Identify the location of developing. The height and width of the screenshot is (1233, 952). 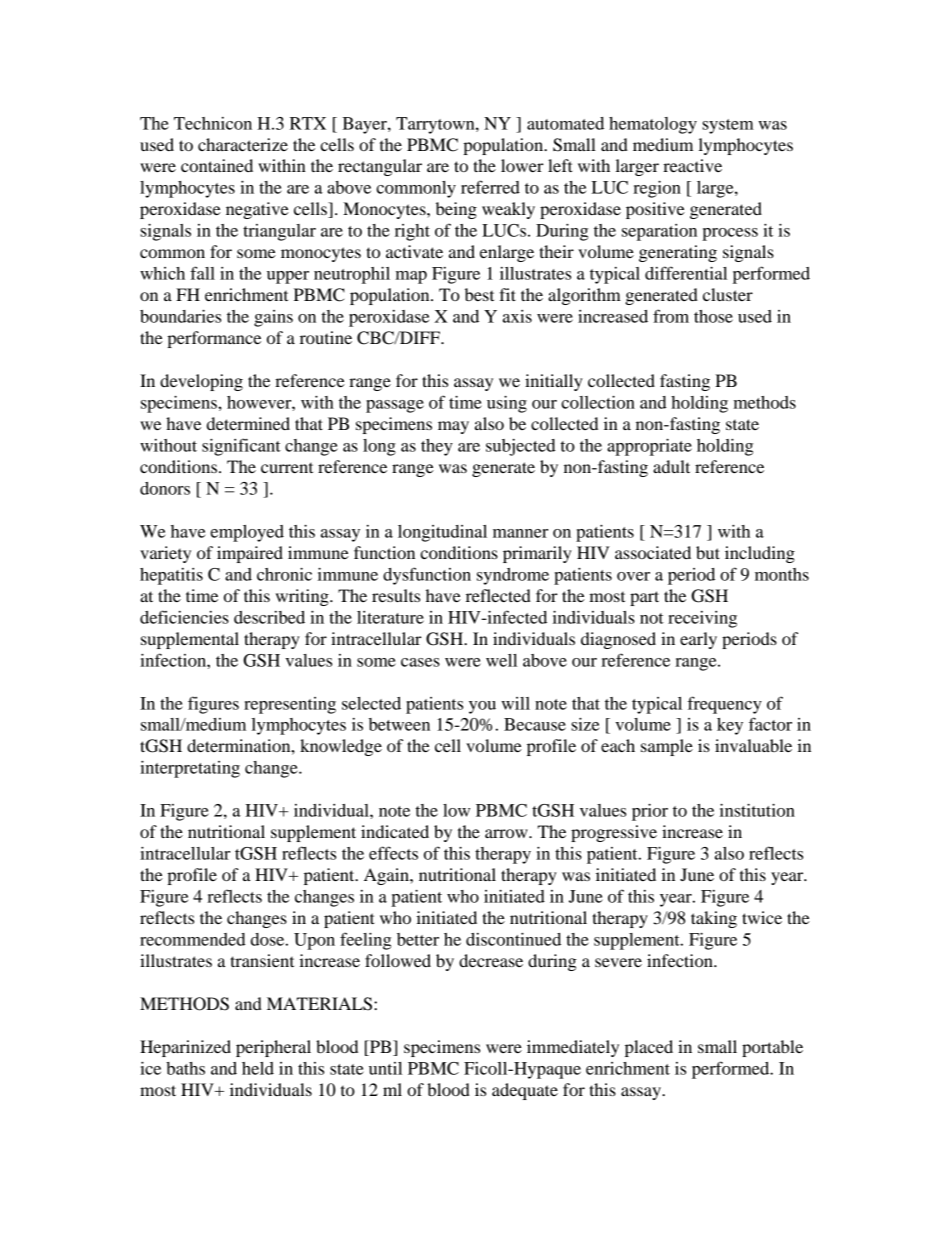
(201, 382).
